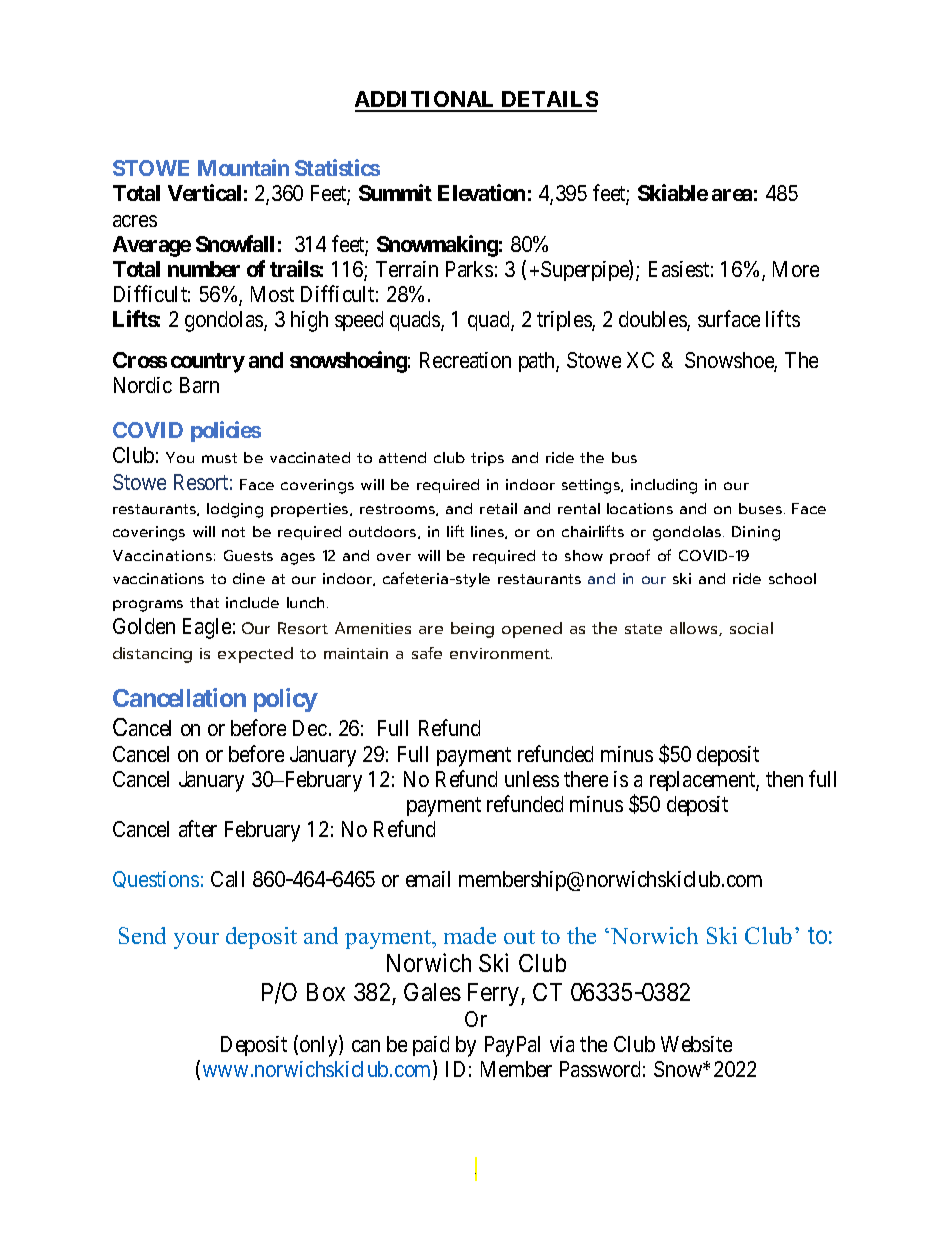 This screenshot has width=952, height=1233. What do you see at coordinates (495, 994) in the screenshot?
I see `Ferry` at bounding box center [495, 994].
